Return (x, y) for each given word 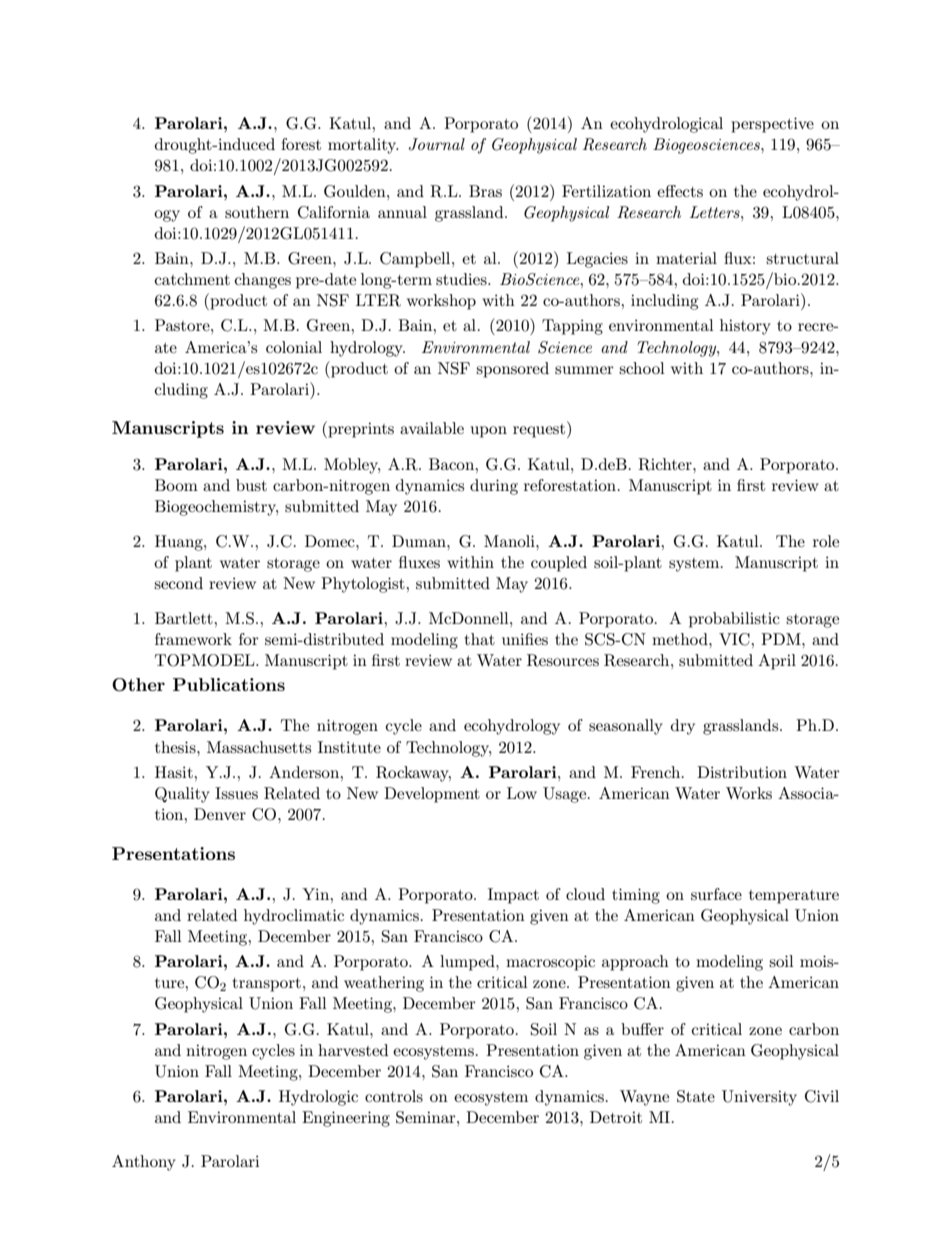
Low (522, 793)
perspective (772, 125)
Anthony (144, 1163)
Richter (666, 464)
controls (394, 1096)
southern (257, 212)
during (494, 487)
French (657, 772)
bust (251, 485)
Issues (236, 793)
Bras (485, 191)
